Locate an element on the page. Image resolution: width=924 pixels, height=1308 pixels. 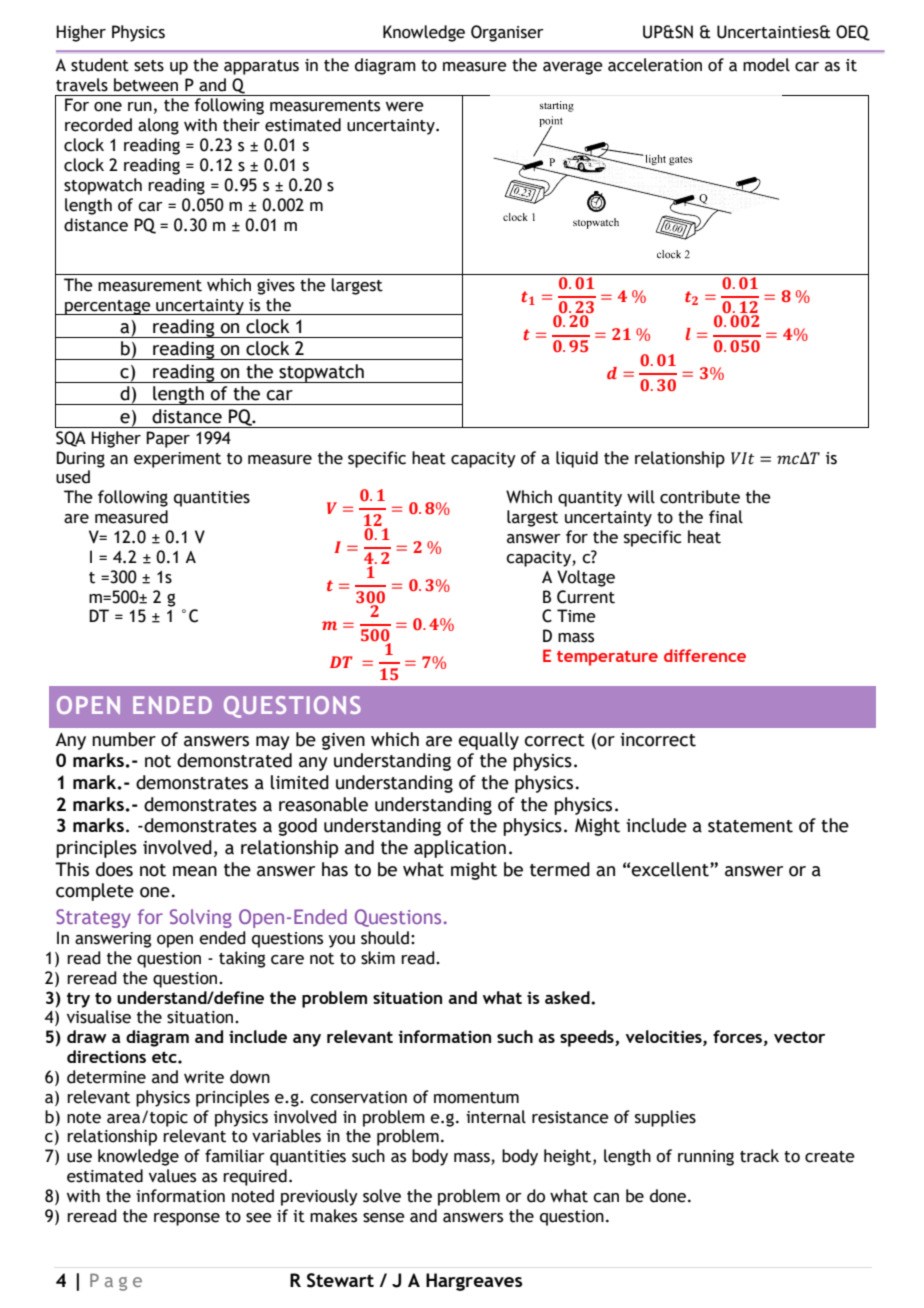
number is located at coordinates (124, 739).
